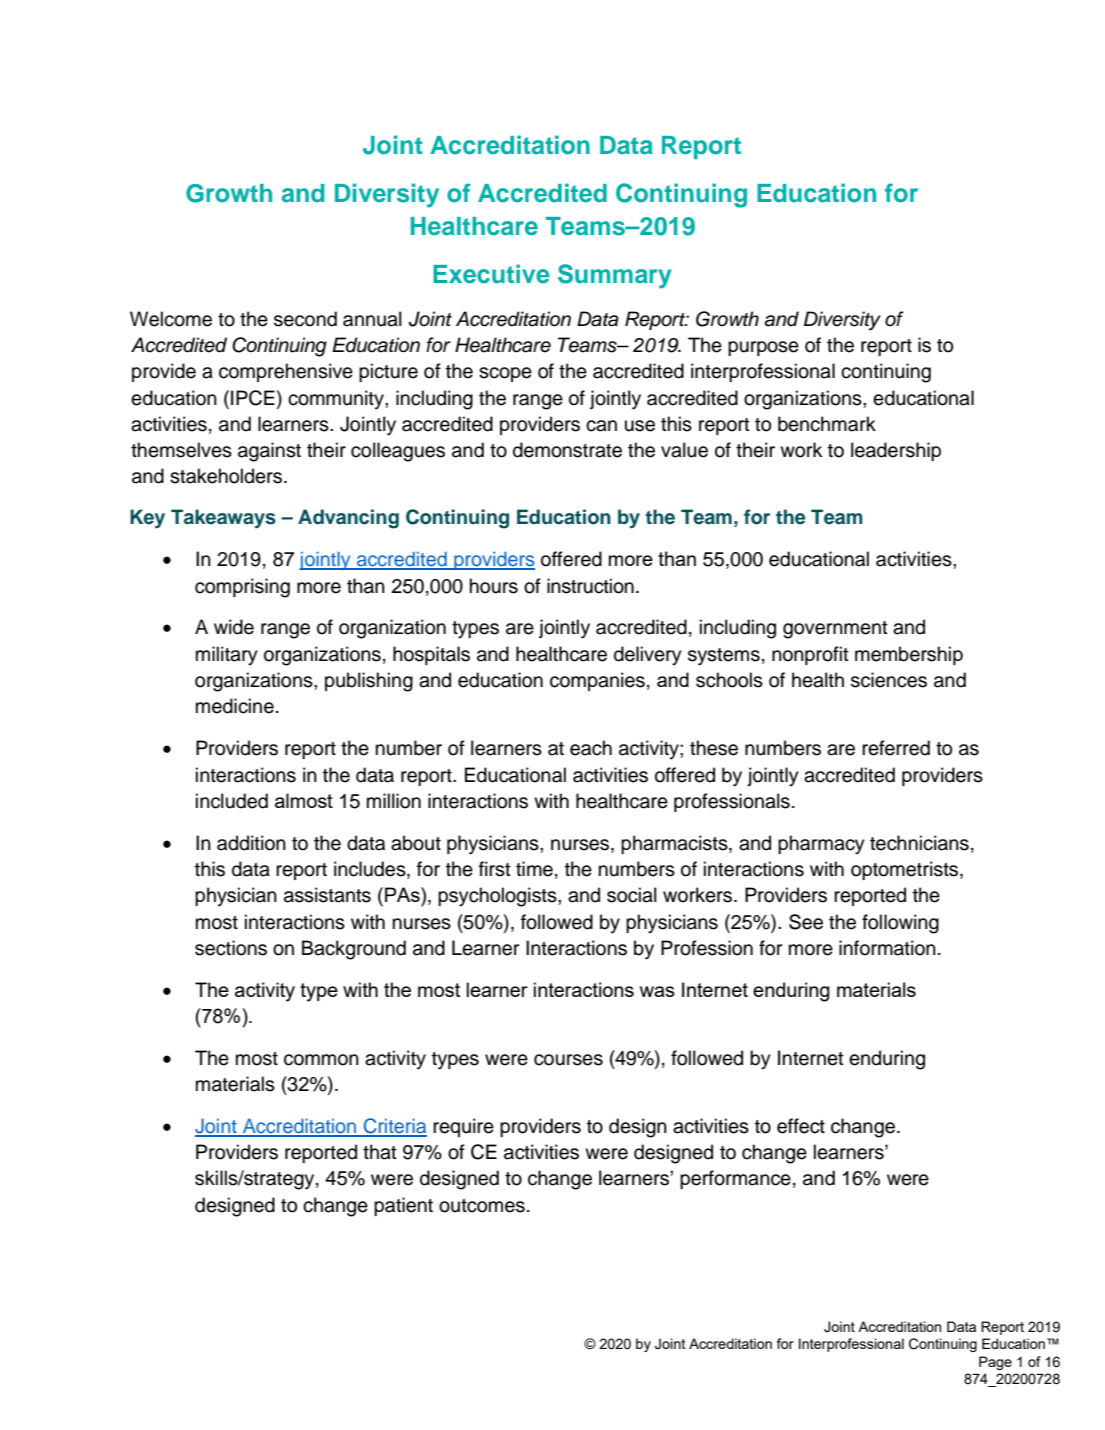  I want to click on technicians, so click(919, 843).
